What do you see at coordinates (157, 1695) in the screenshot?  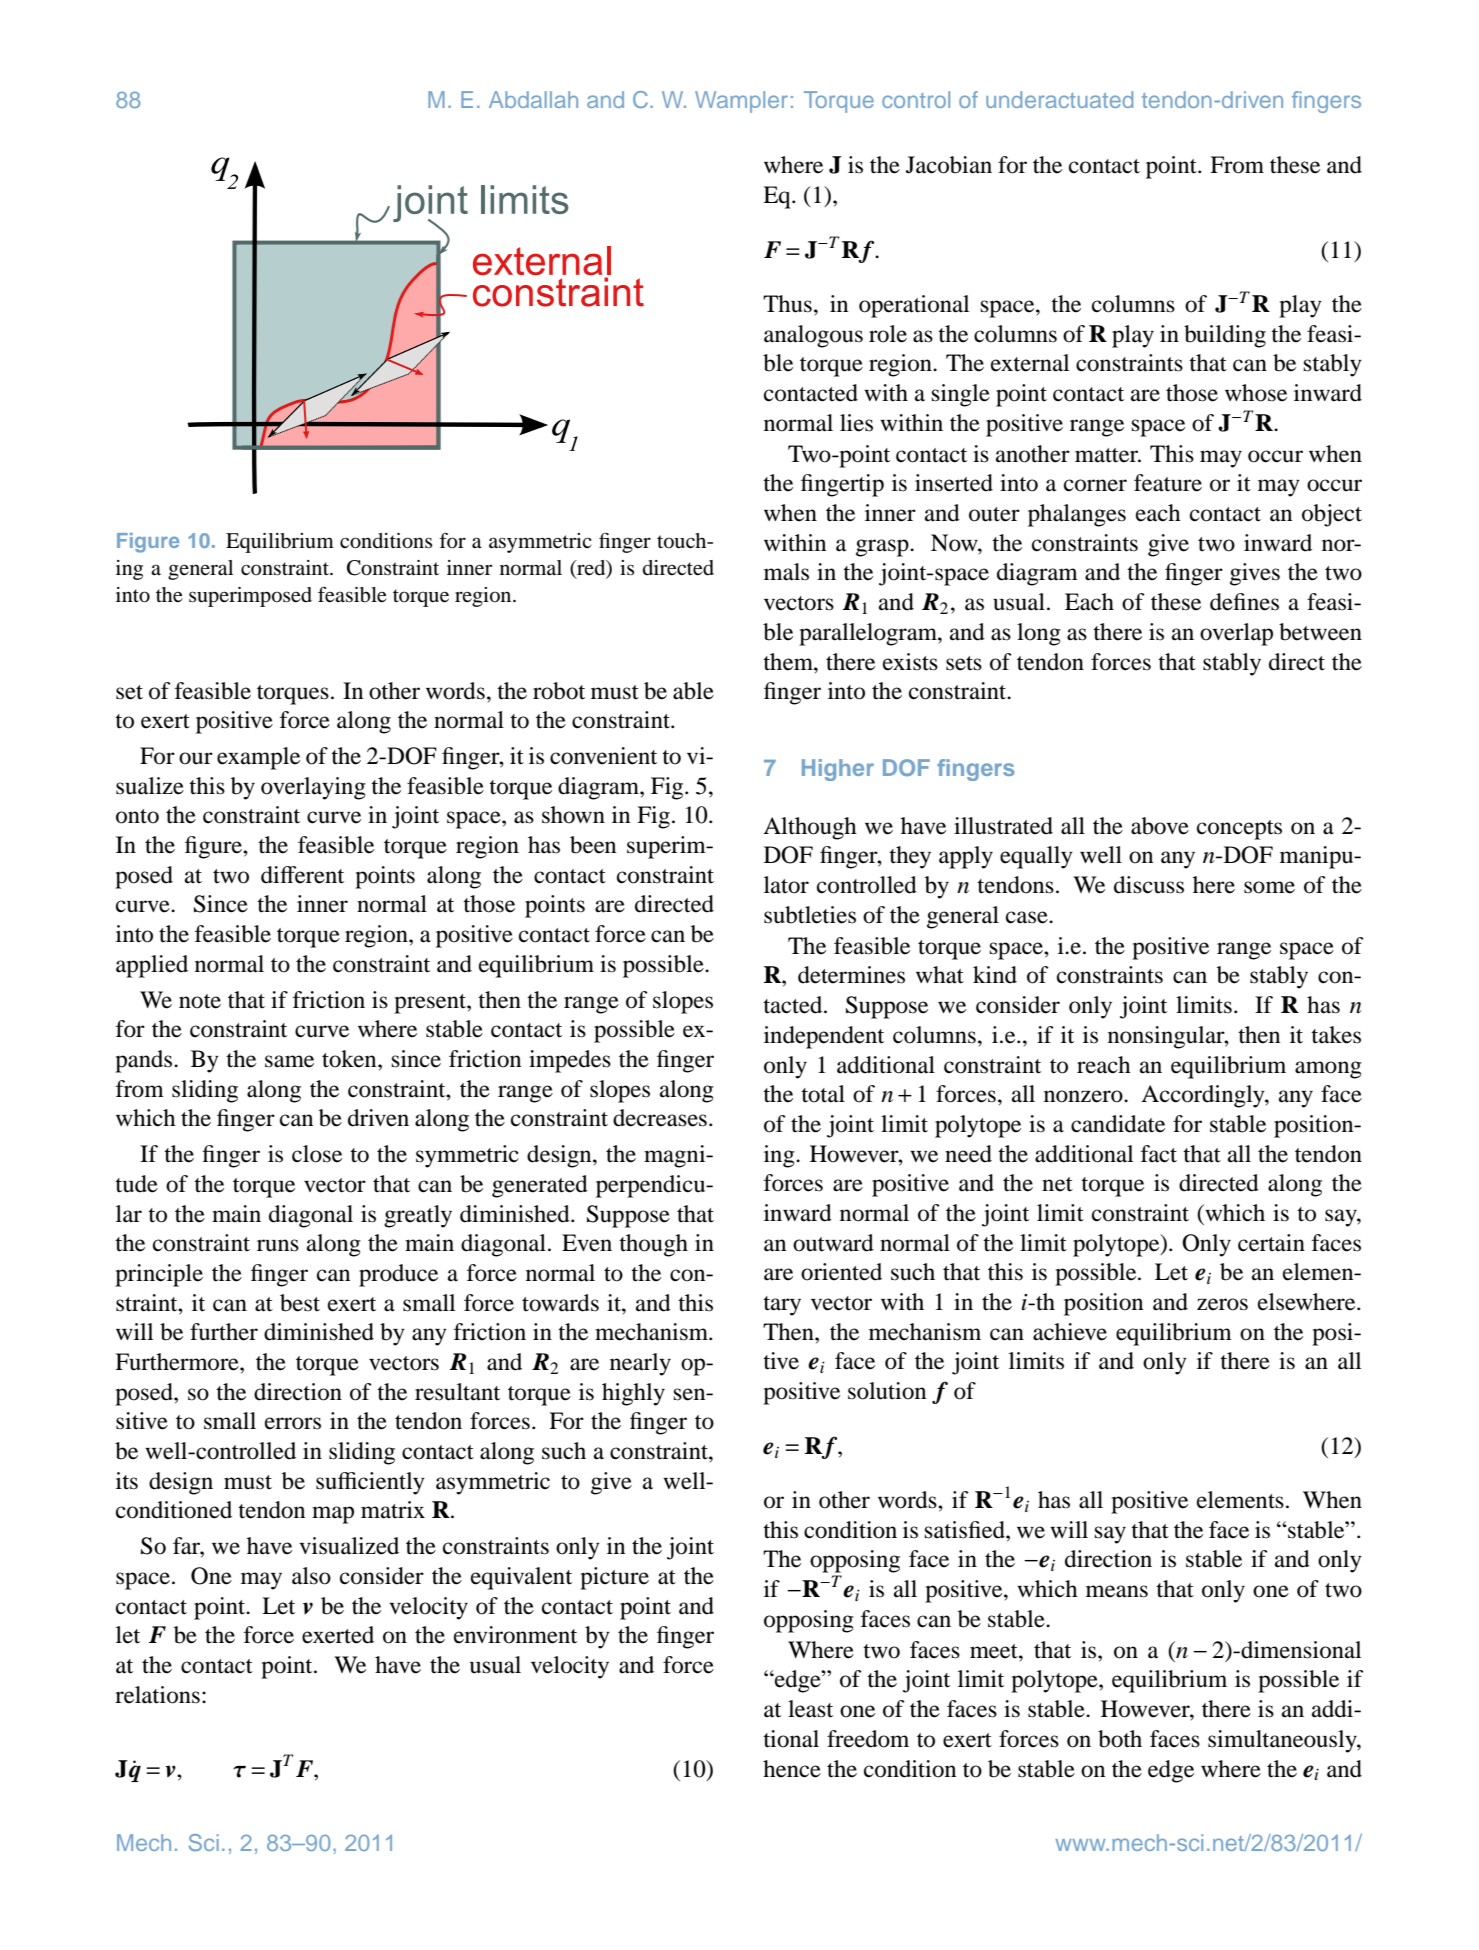 I see `relations` at bounding box center [157, 1695].
